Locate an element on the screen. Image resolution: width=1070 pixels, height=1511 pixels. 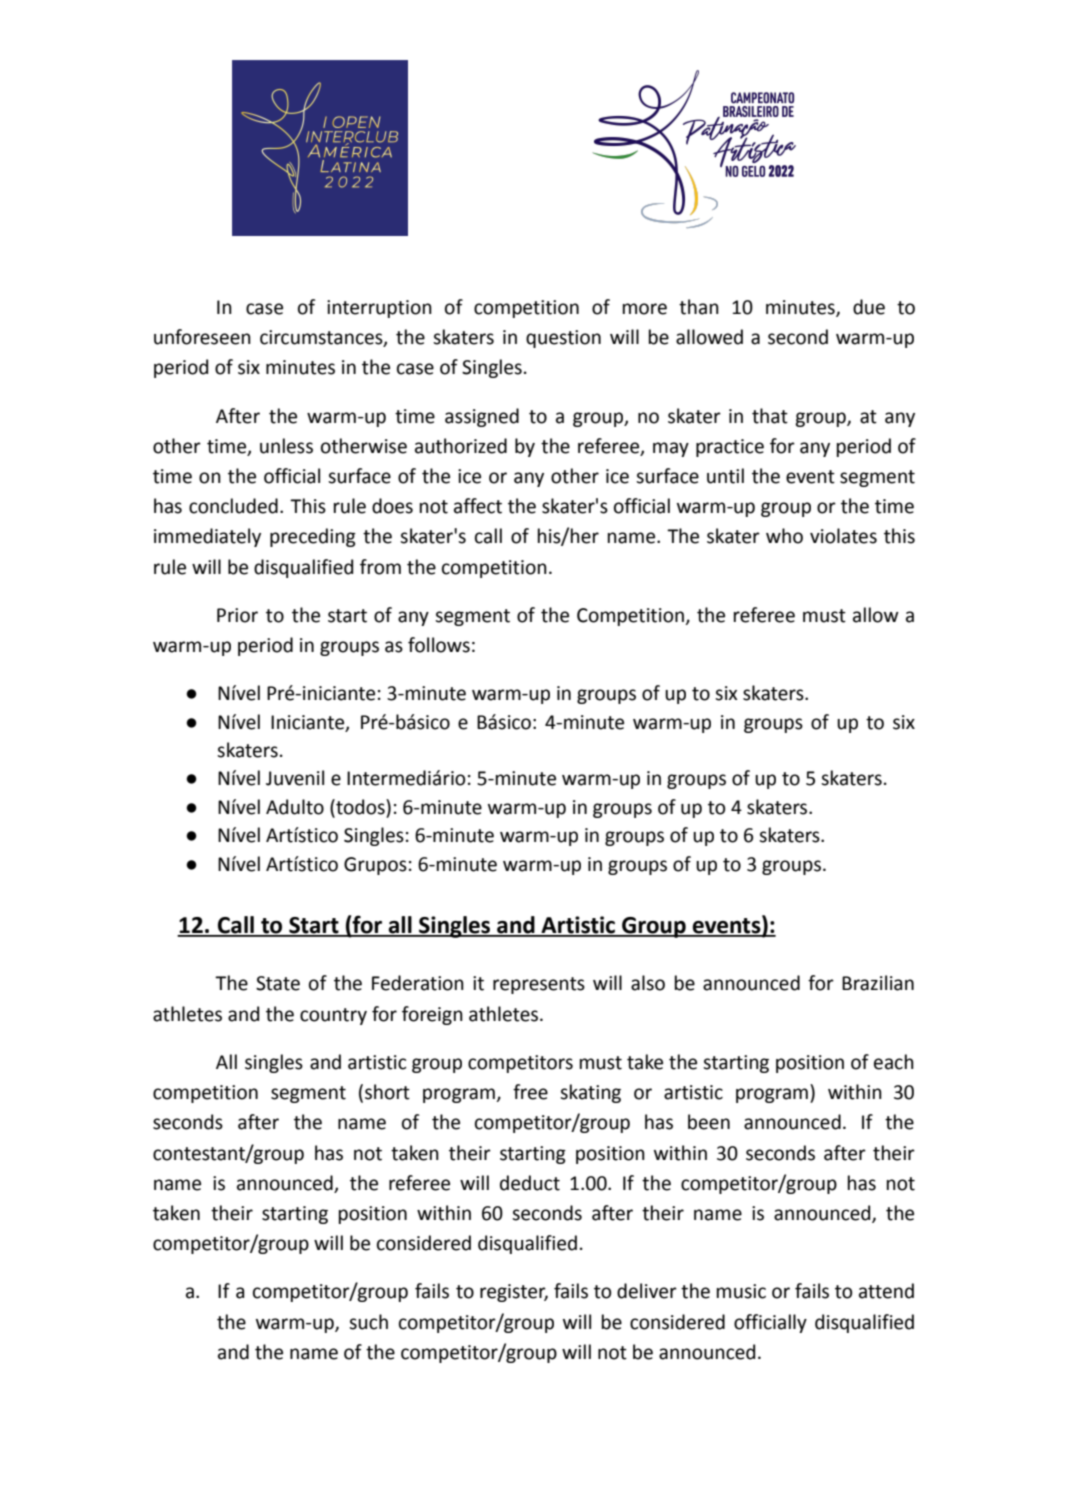
register is located at coordinates (514, 1293).
